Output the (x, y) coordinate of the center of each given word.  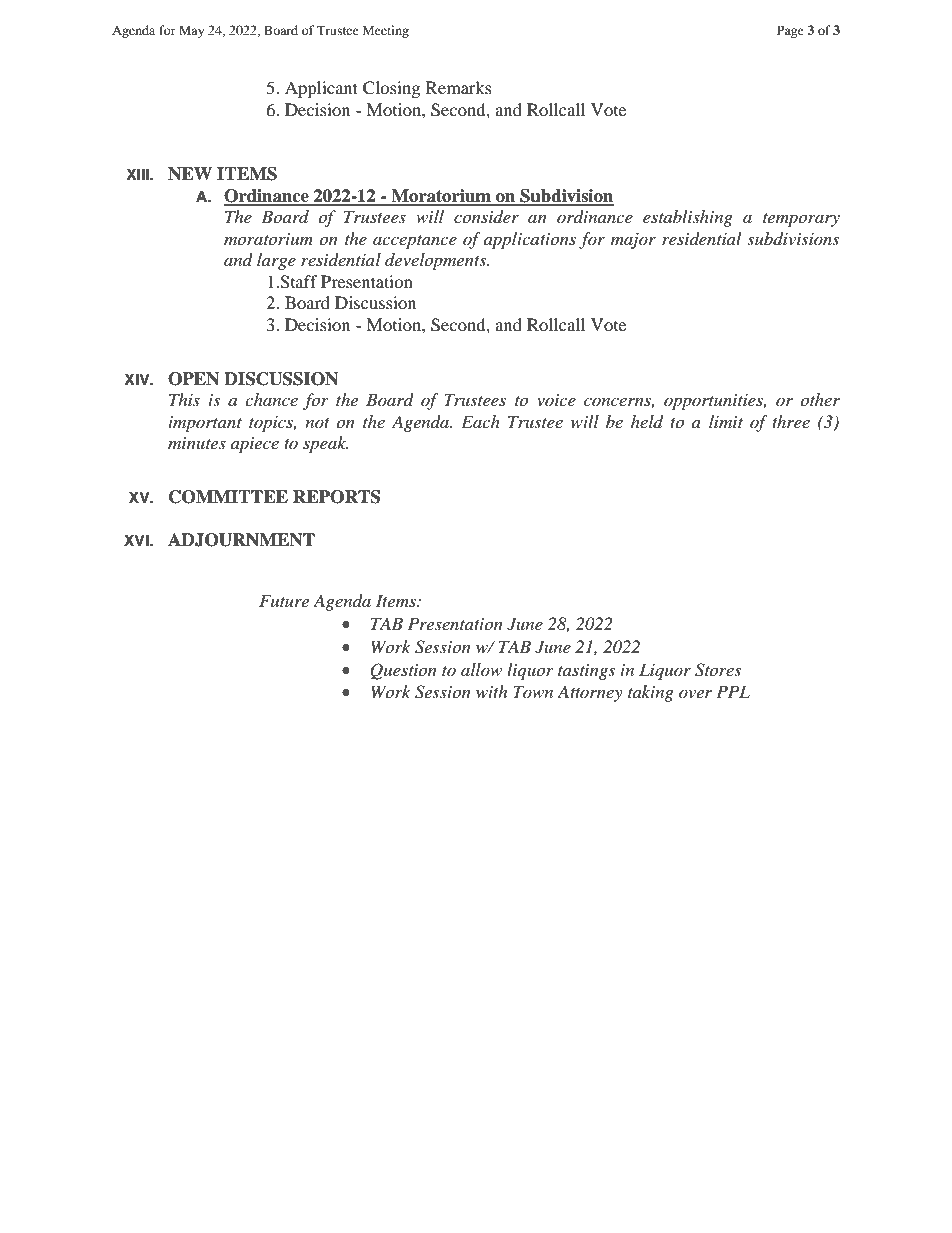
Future (284, 600)
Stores (718, 670)
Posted (262, 1176)
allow (481, 669)
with (491, 691)
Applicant (321, 89)
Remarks (459, 87)
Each (480, 421)
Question (403, 671)
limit (726, 421)
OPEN (193, 379)
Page (790, 31)
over (695, 693)
